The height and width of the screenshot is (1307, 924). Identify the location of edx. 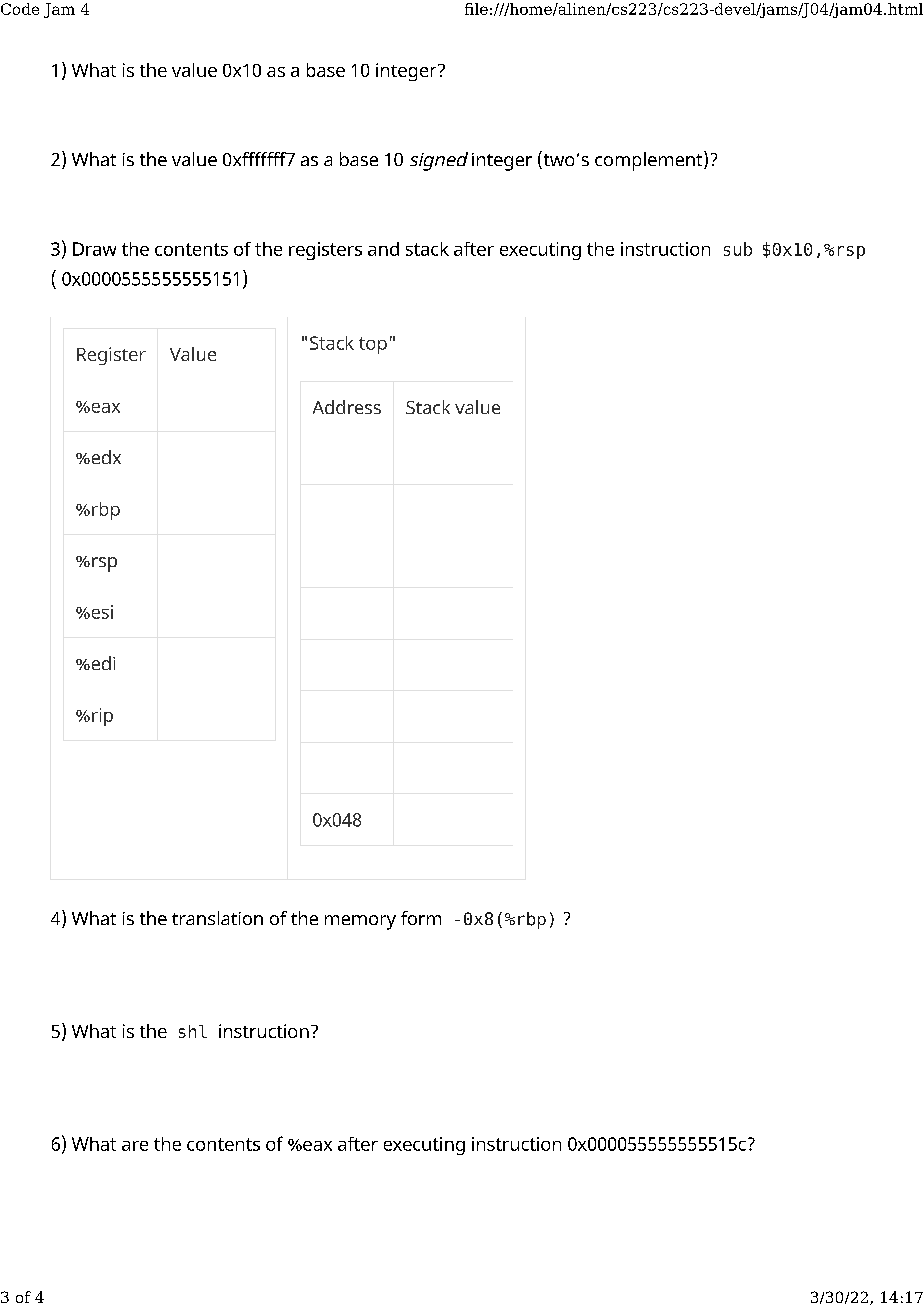
(105, 457).
